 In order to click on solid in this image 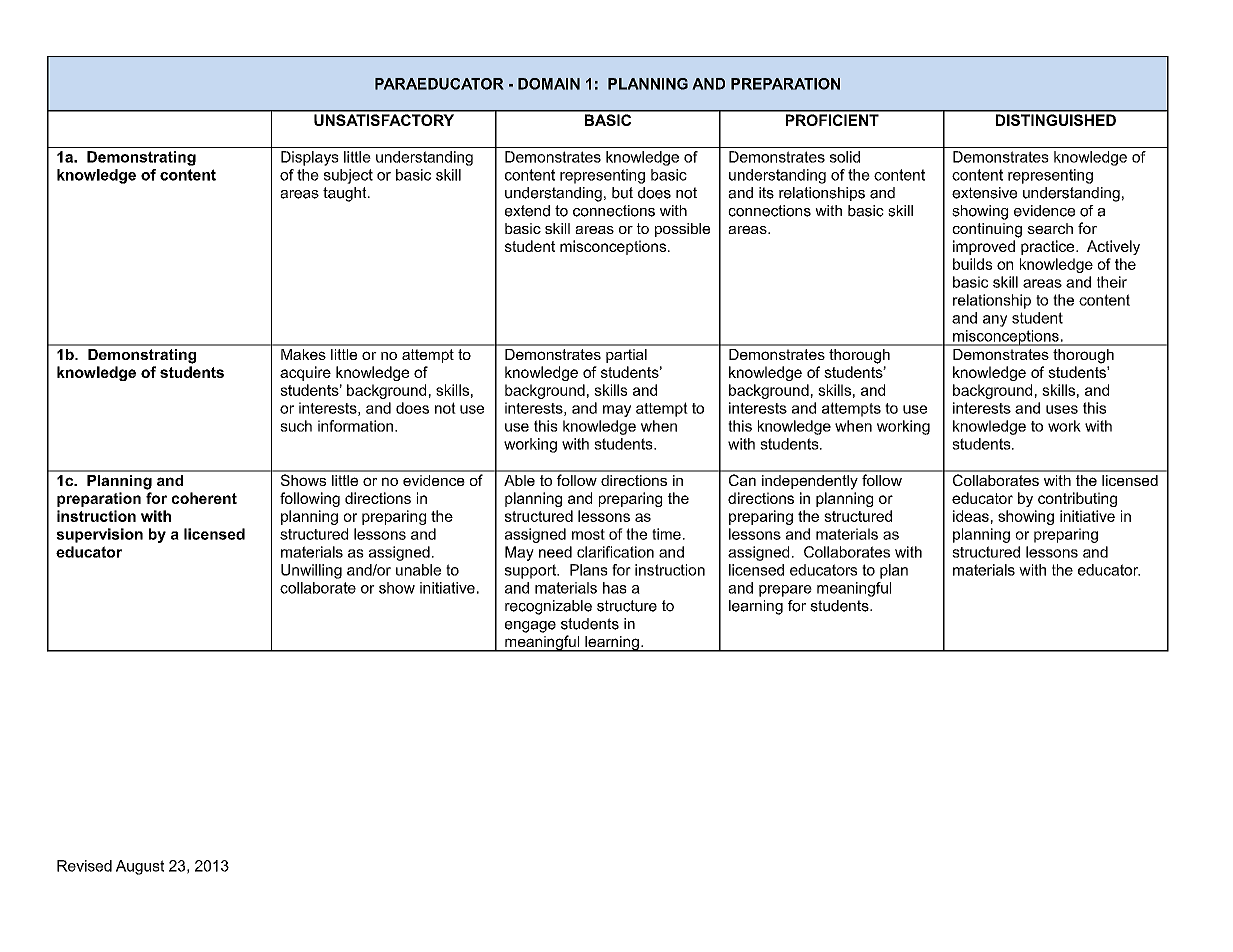, I will do `click(845, 157)`.
